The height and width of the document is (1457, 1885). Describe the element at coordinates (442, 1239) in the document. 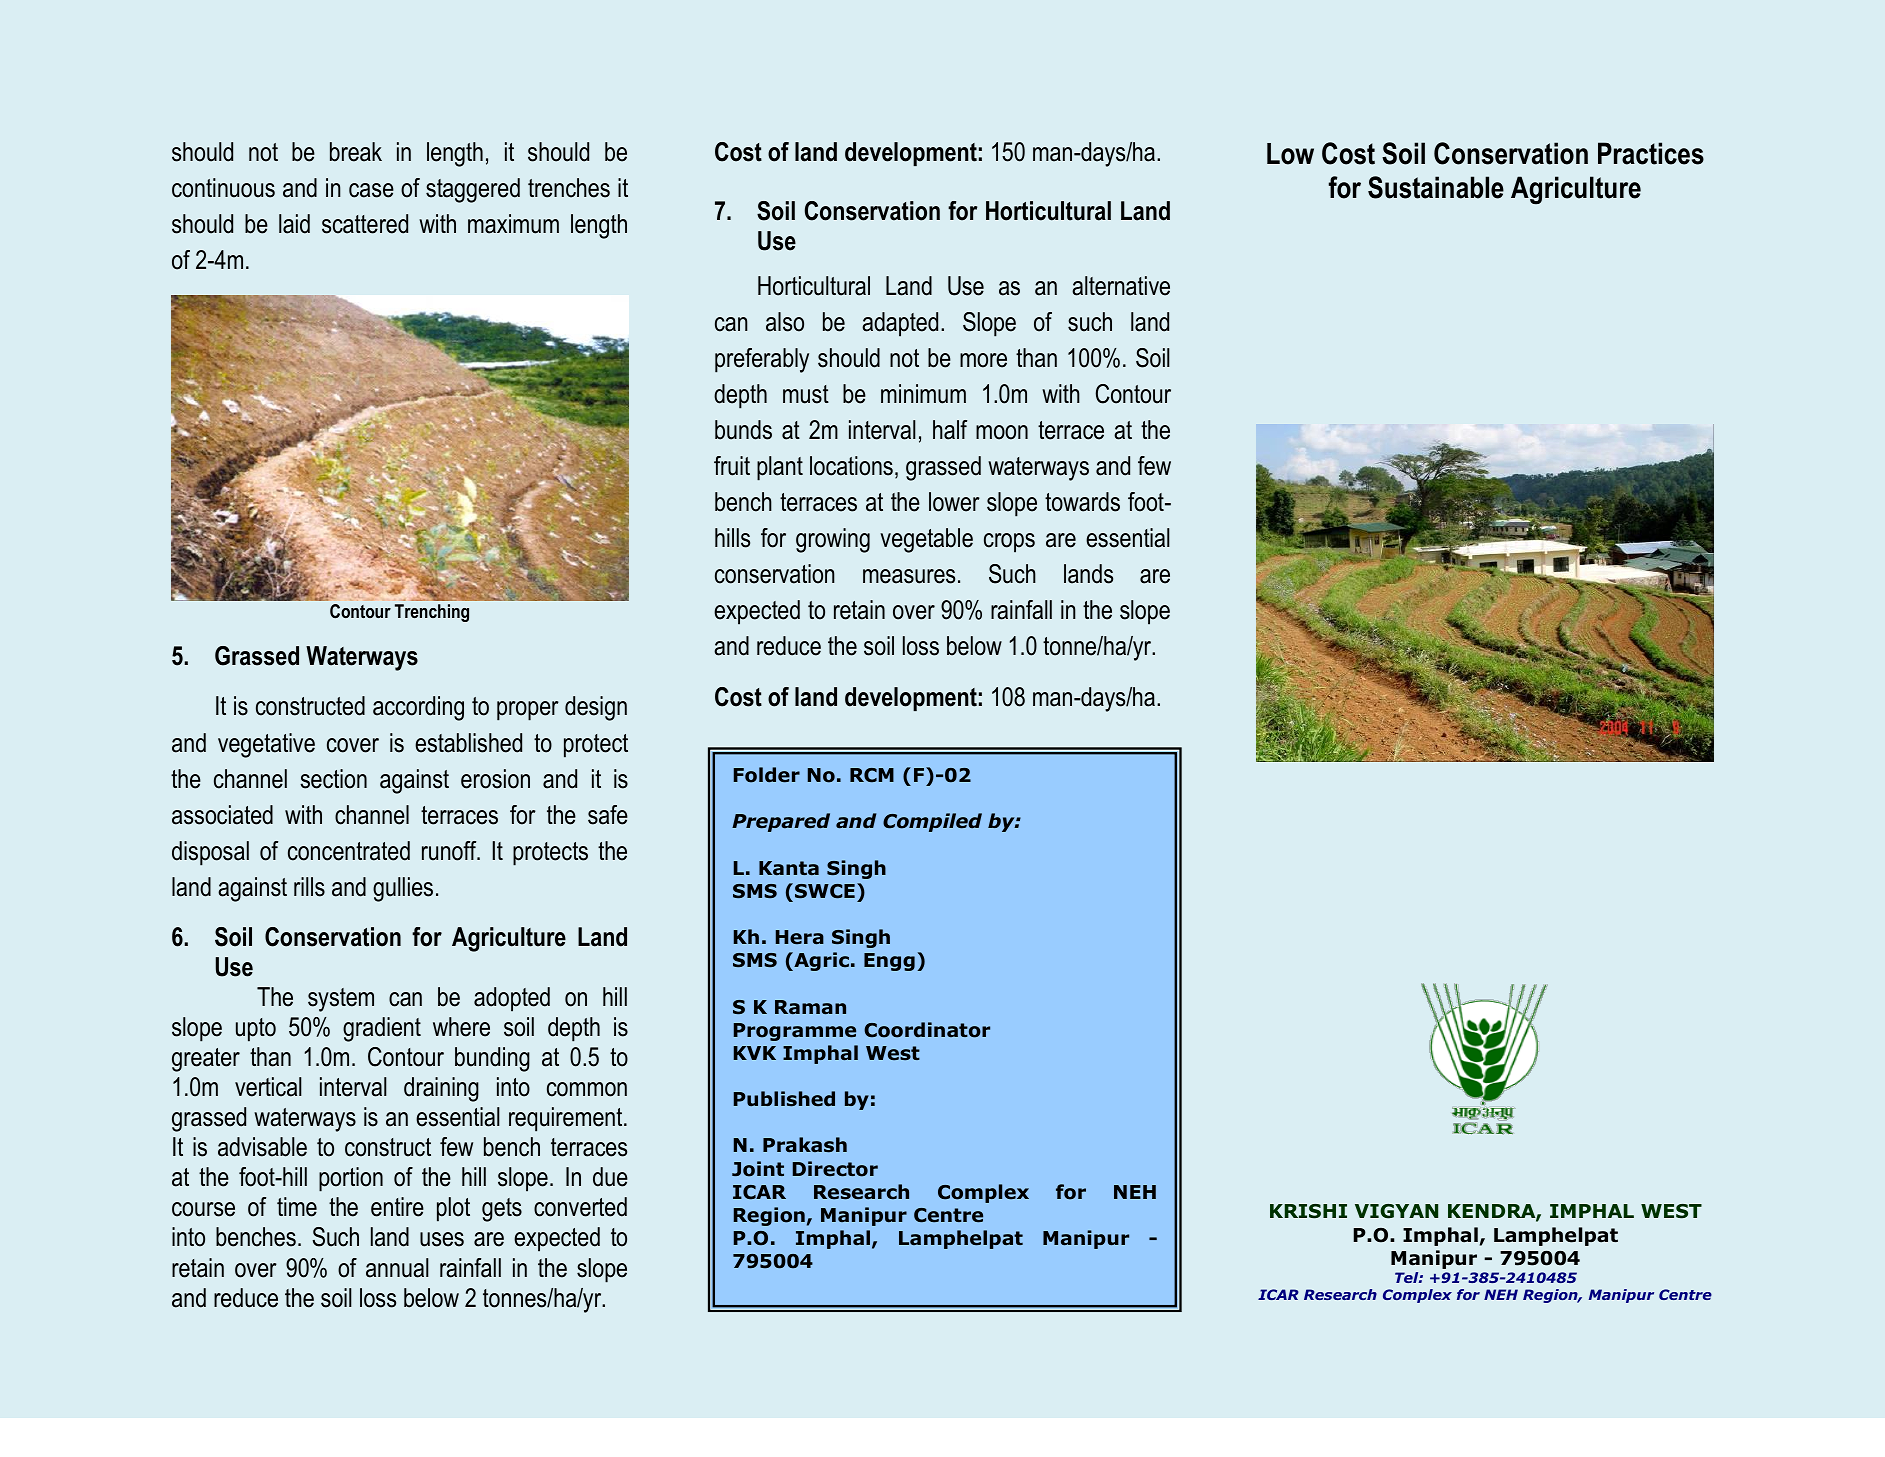

I see `uses` at that location.
